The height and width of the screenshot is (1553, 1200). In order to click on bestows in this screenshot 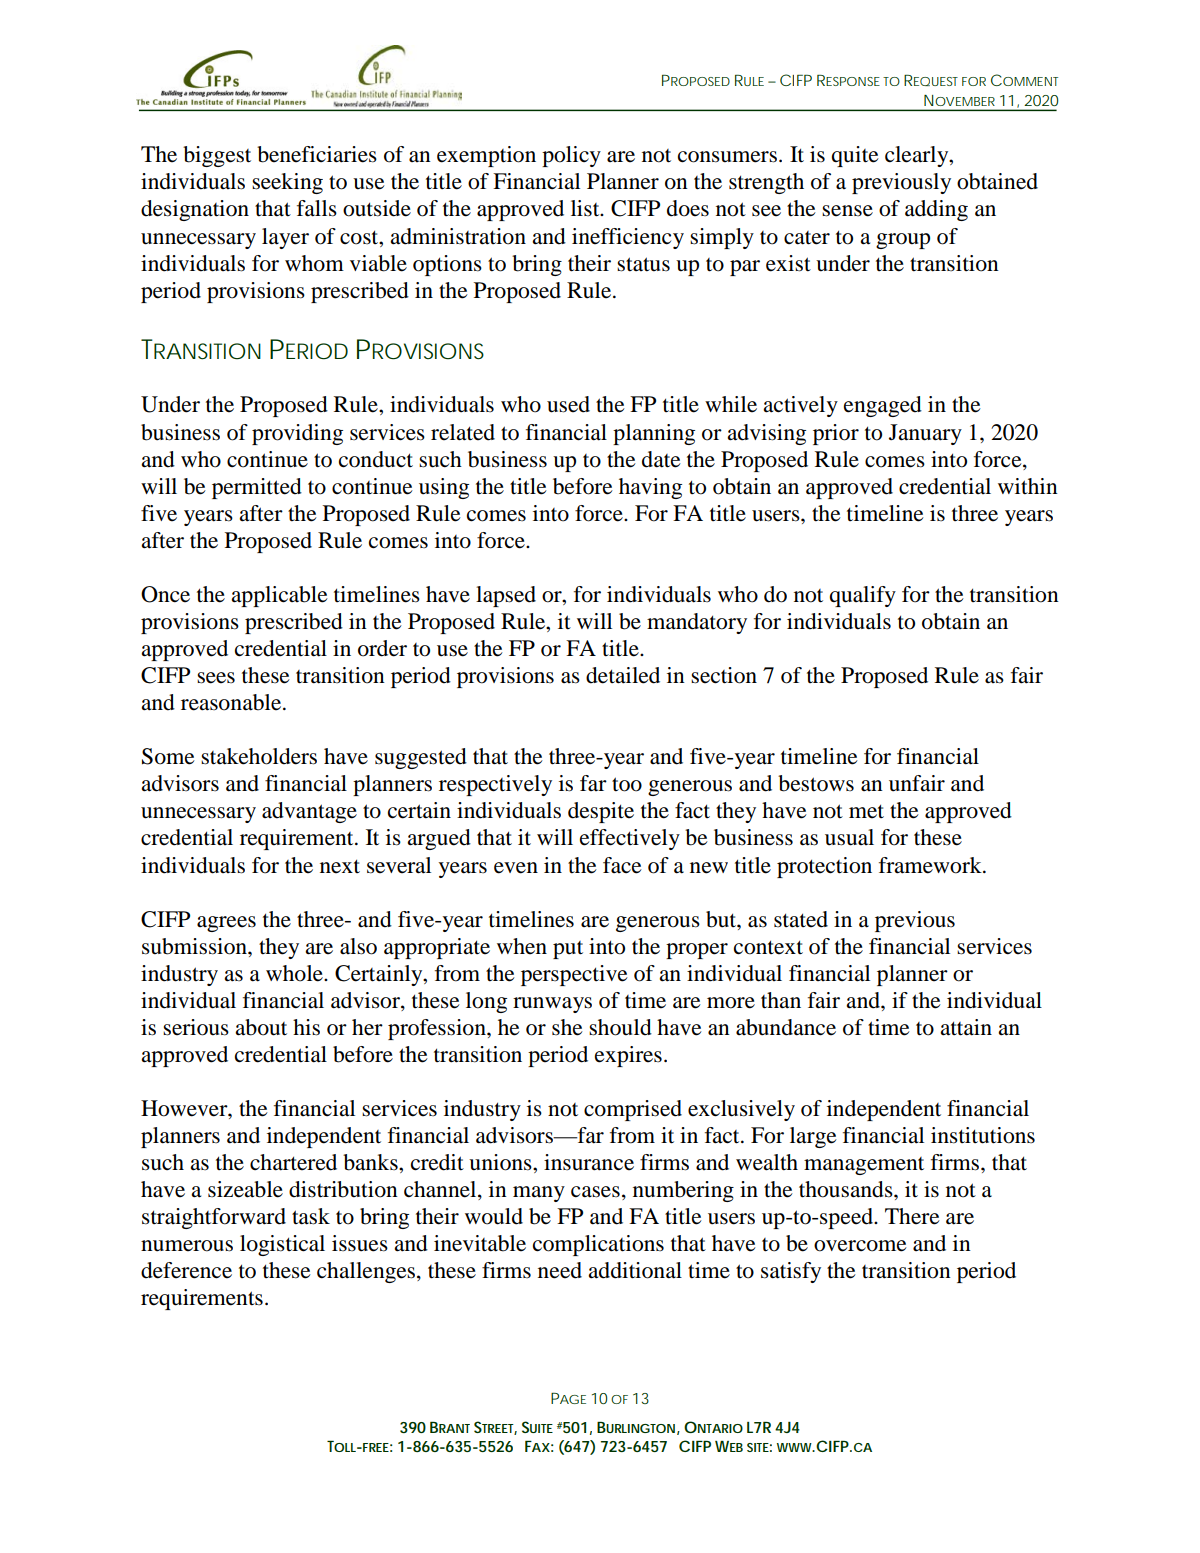, I will do `click(816, 783)`.
